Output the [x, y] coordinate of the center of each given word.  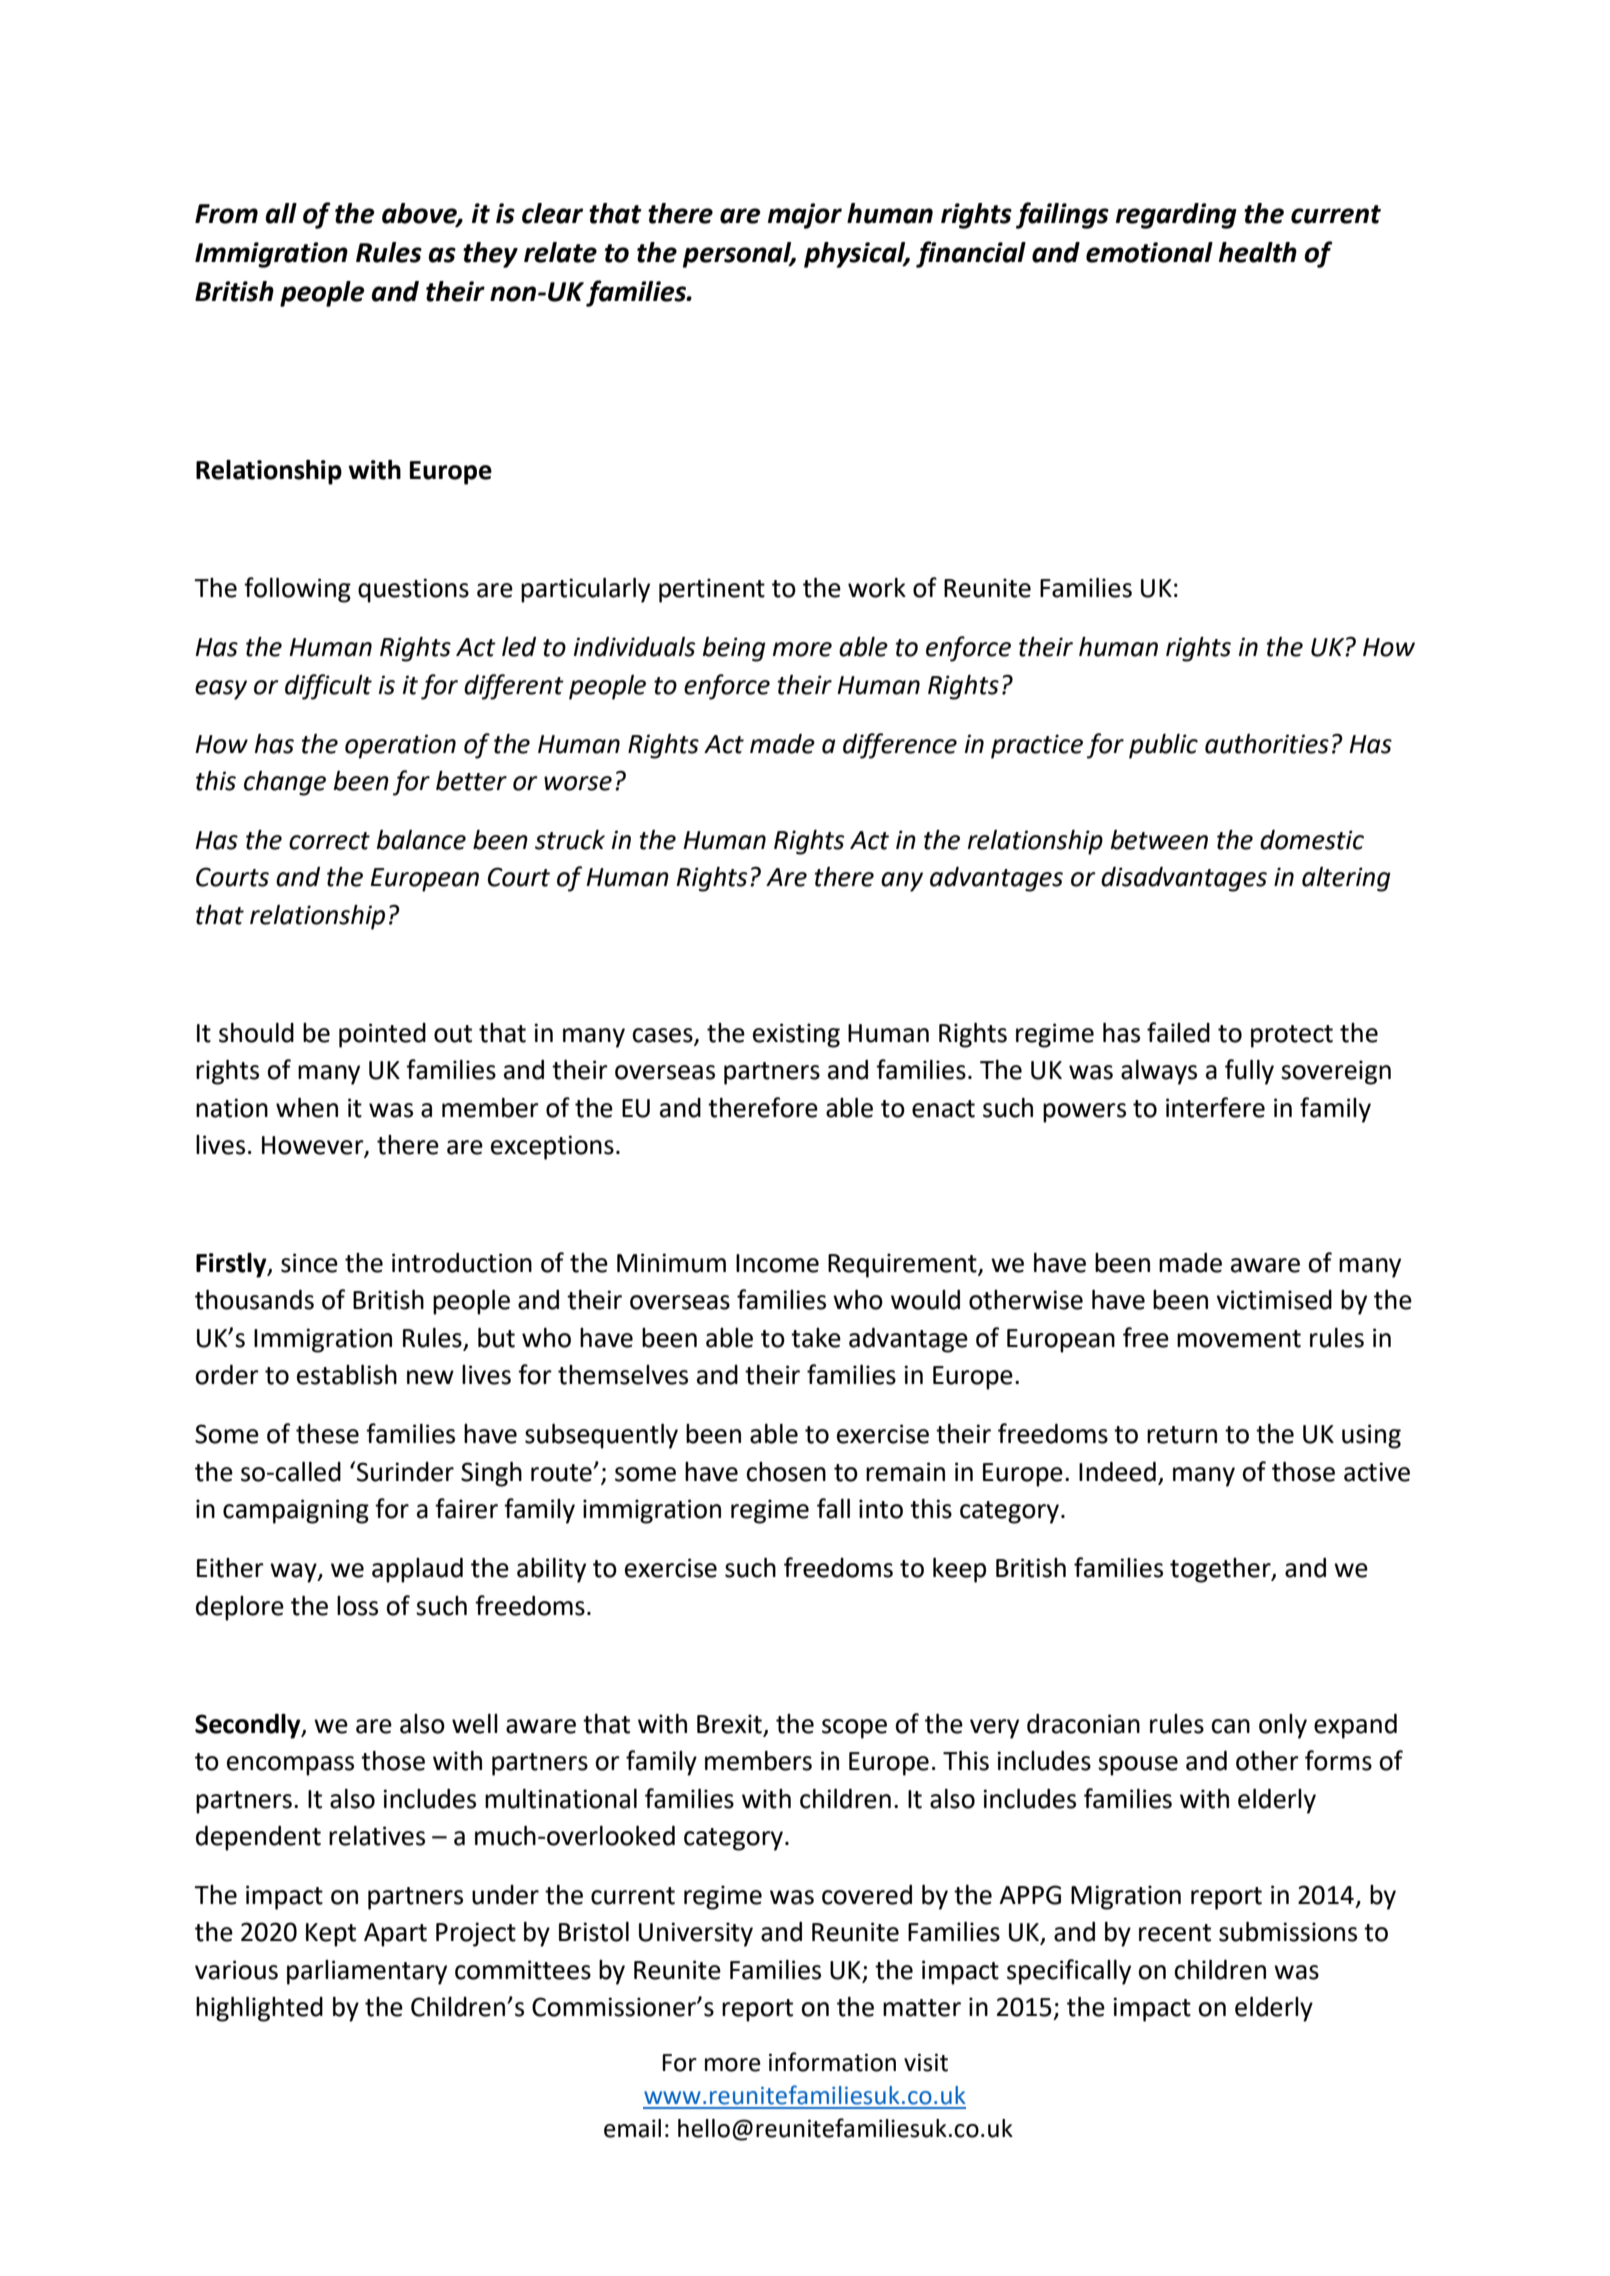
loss [357, 1606]
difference [900, 746]
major [805, 216]
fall [833, 1508]
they [490, 255]
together [1221, 1570]
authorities [1267, 744]
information [832, 2062]
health [1258, 252]
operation [400, 746]
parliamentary [367, 1972]
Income [777, 1263]
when [307, 1108]
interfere [1215, 1107]
